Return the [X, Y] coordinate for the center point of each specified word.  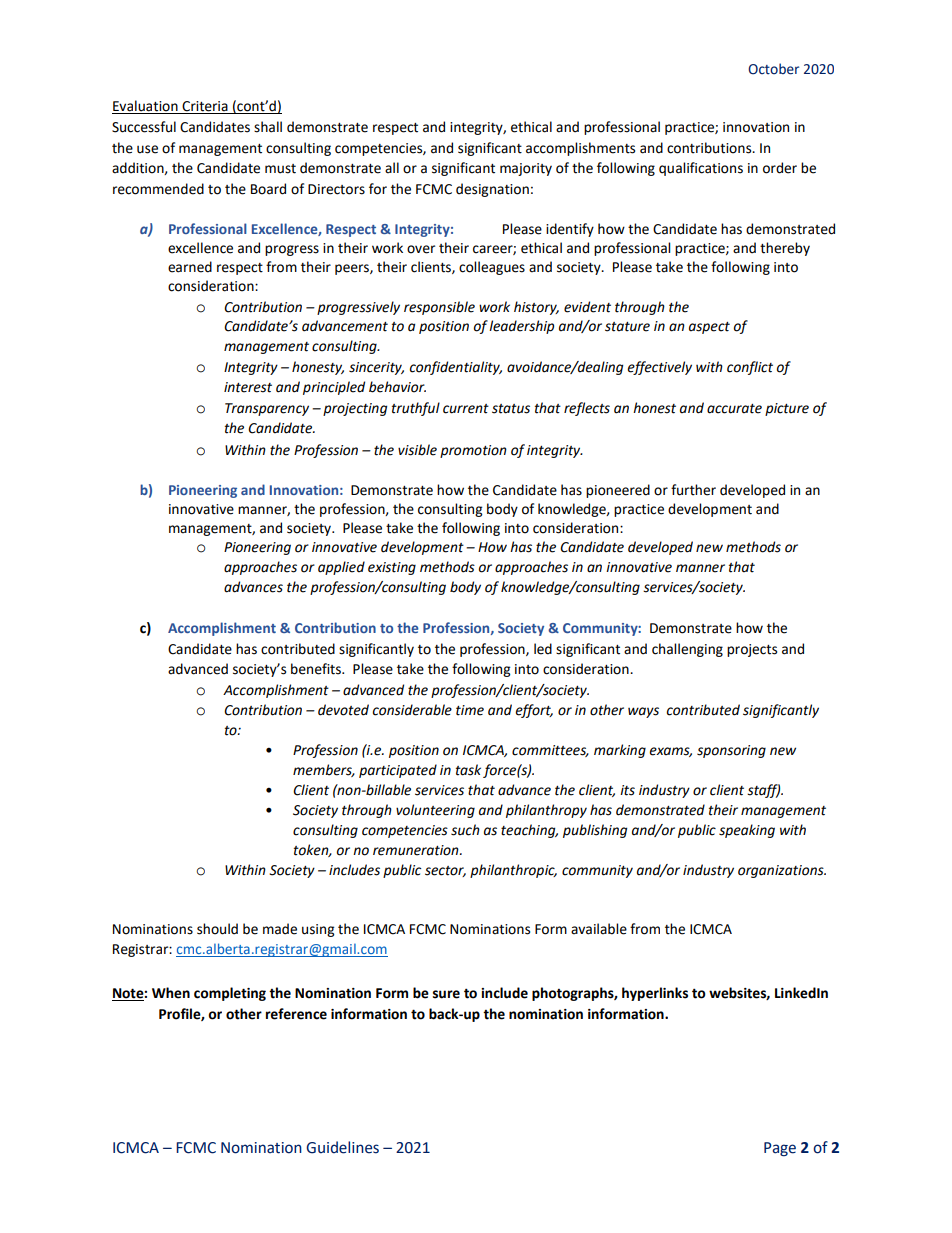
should [217, 929]
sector [445, 871]
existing [392, 568]
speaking [747, 831]
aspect [709, 328]
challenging [687, 650]
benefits [317, 669]
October [773, 69]
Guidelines [342, 1147]
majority [526, 169]
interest [248, 387]
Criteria [205, 107]
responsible [439, 308]
